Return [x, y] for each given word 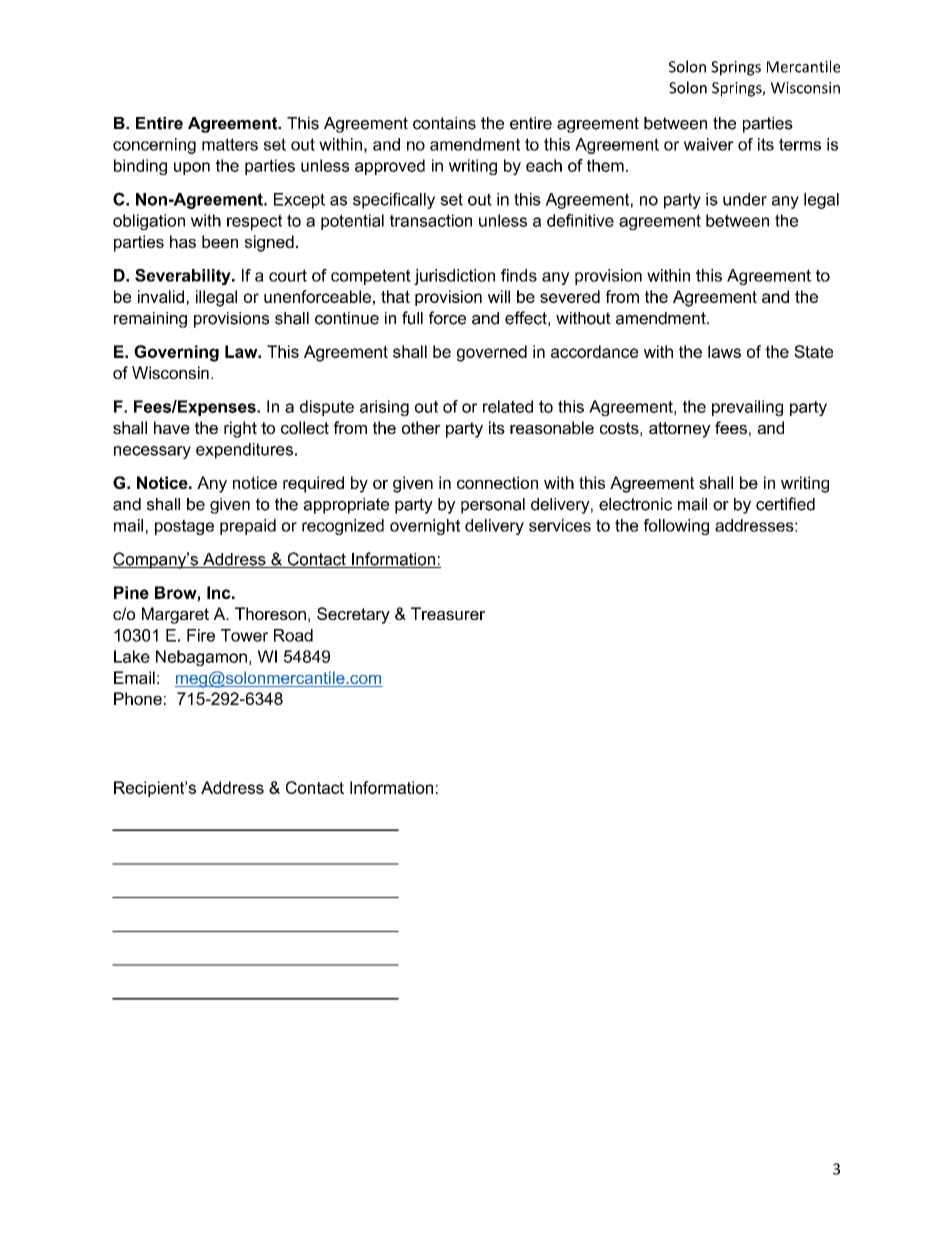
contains [444, 123]
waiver [709, 144]
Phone [138, 698]
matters [230, 144]
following [676, 527]
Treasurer [448, 613]
